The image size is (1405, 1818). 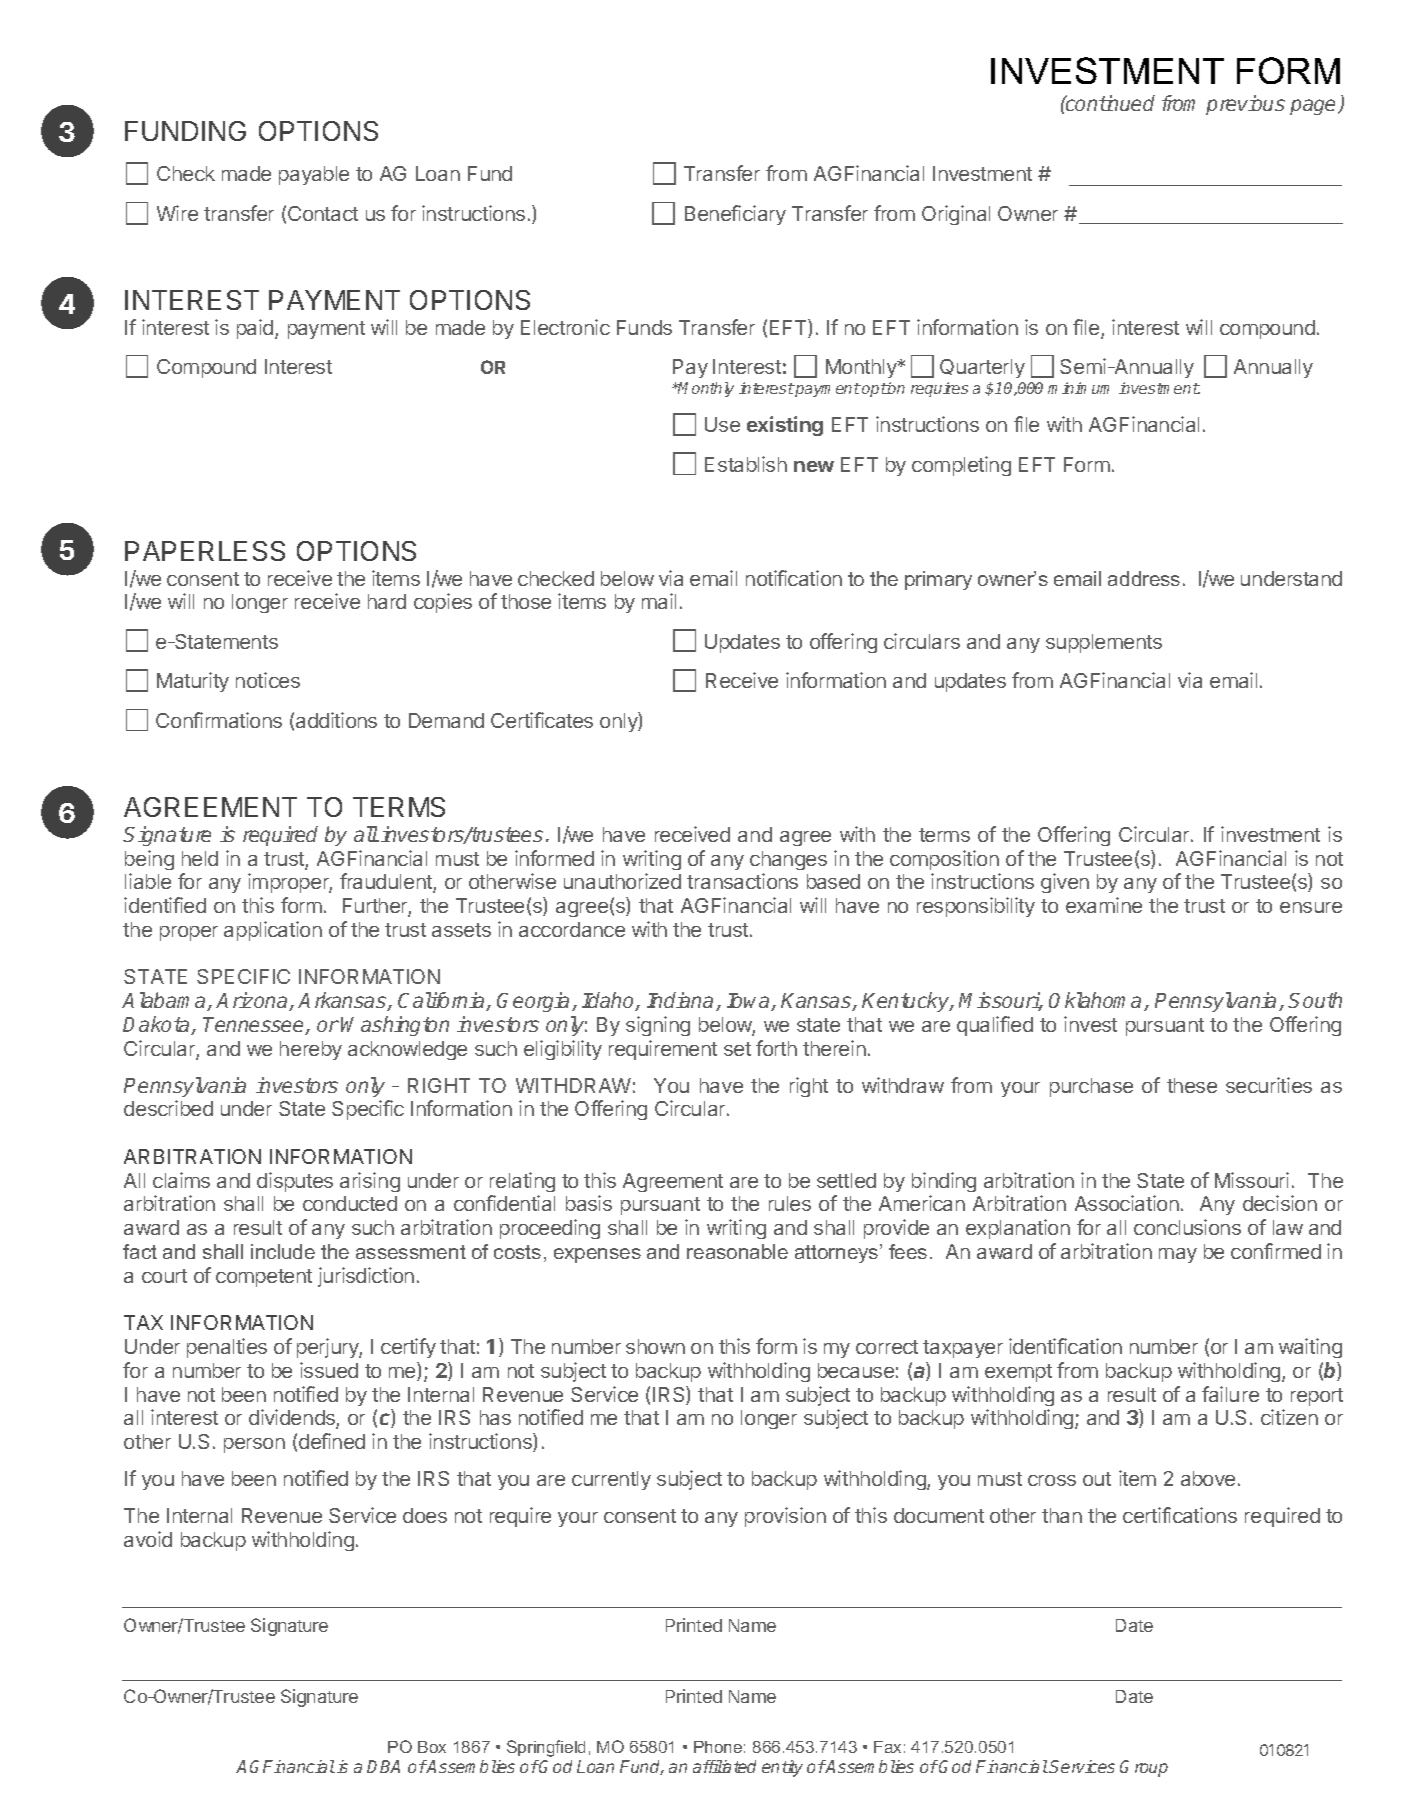 What do you see at coordinates (1144, 578) in the document?
I see `address` at bounding box center [1144, 578].
